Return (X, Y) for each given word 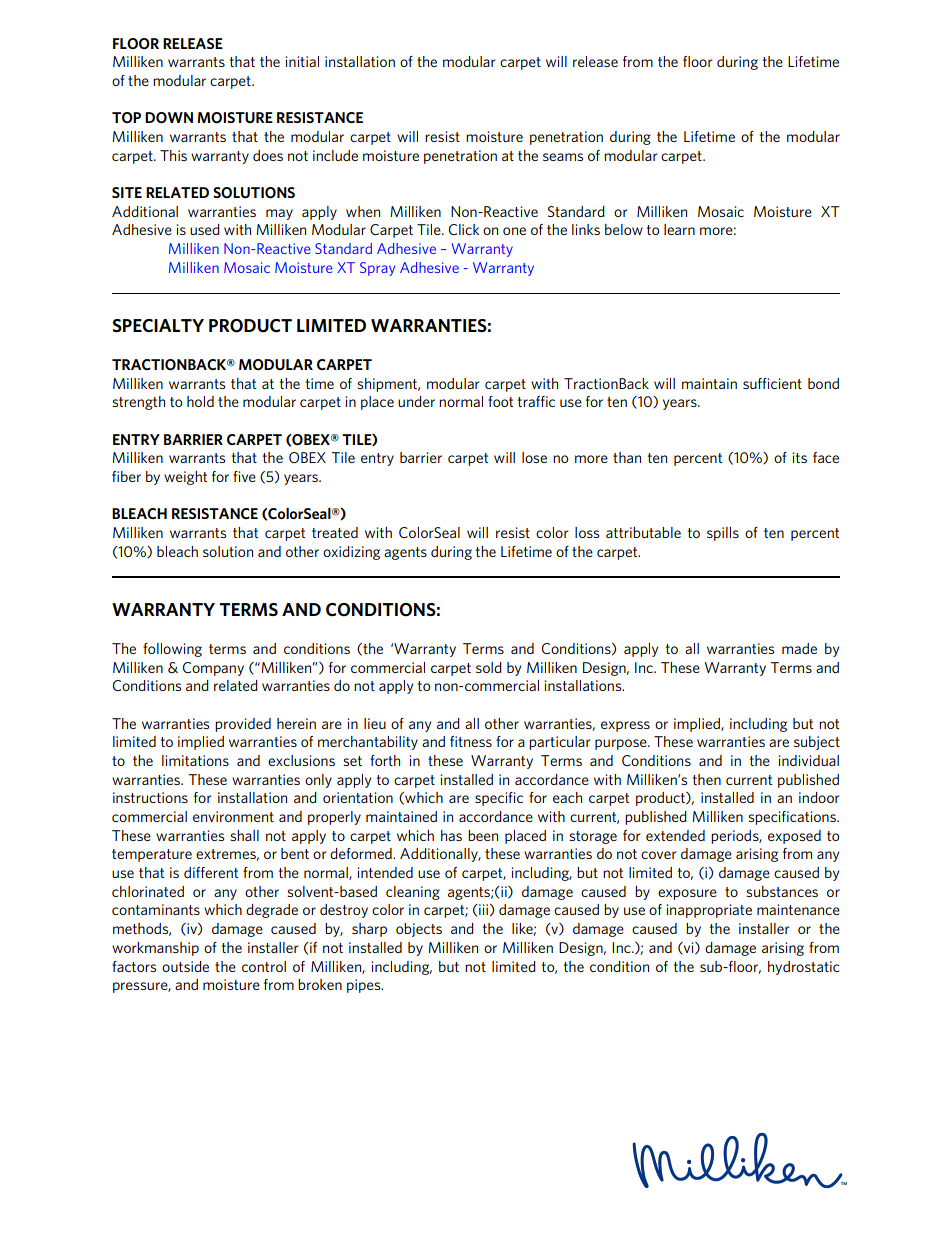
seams (563, 157)
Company (213, 669)
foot (500, 401)
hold (200, 401)
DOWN (169, 118)
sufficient (772, 383)
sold (489, 667)
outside (185, 966)
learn (679, 229)
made (799, 648)
